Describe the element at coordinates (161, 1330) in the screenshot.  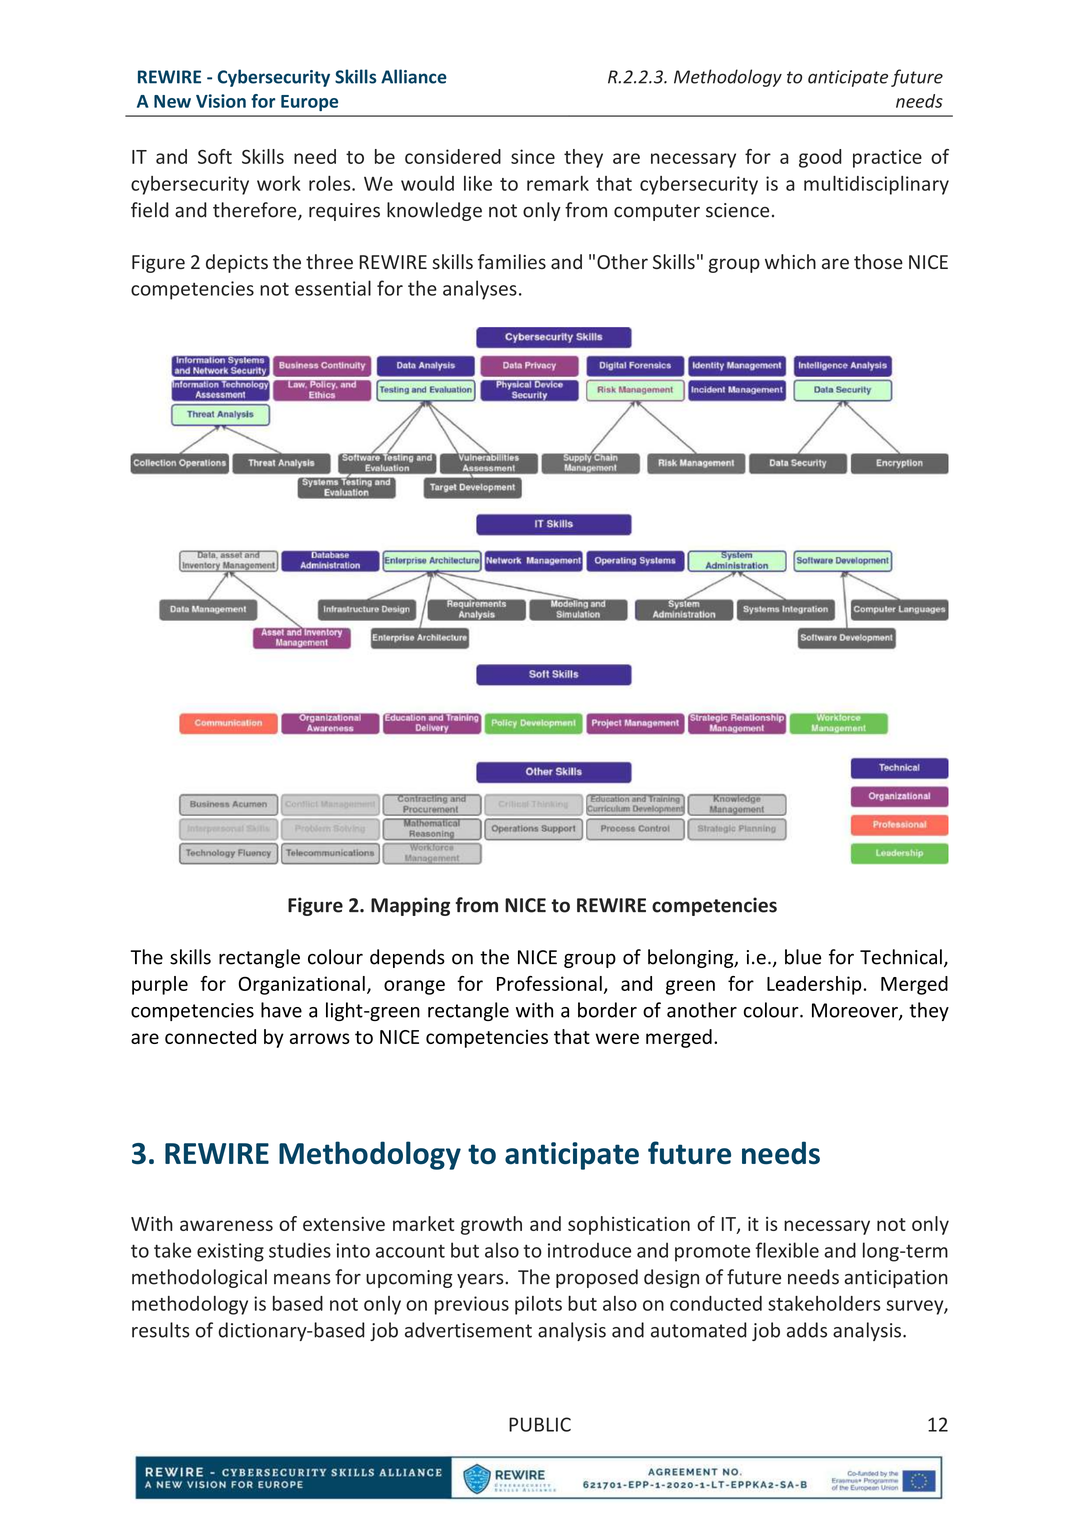
I see `results` at that location.
